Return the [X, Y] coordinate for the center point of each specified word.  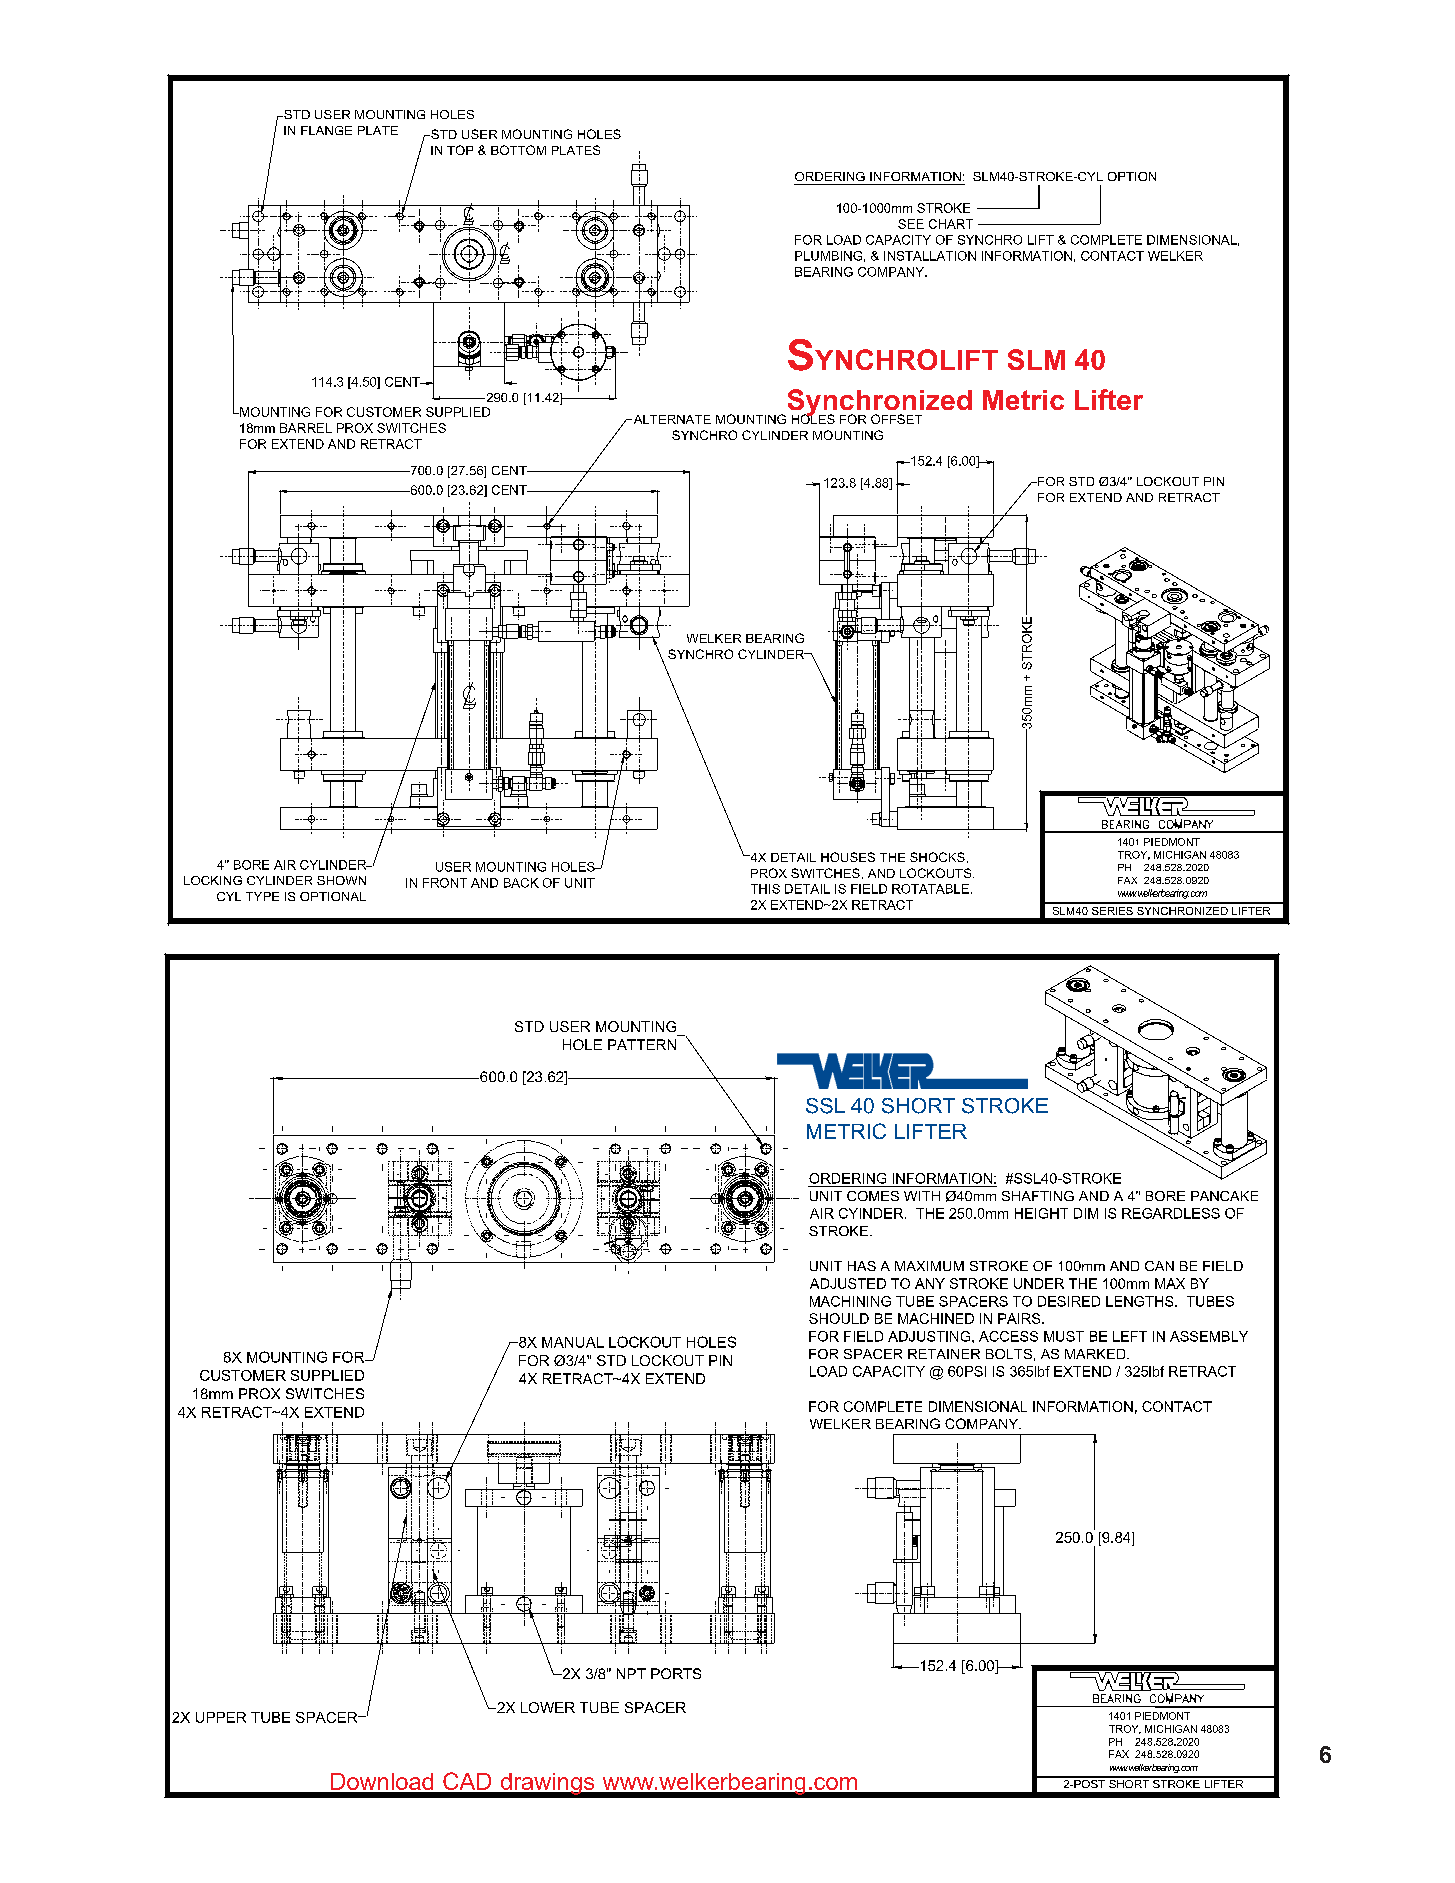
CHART [951, 224]
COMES [873, 1196]
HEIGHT [1041, 1213]
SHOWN [341, 880]
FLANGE [326, 130]
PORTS [676, 1673]
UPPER [221, 1717]
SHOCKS [937, 857]
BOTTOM [518, 150]
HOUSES [848, 857]
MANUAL [573, 1342]
